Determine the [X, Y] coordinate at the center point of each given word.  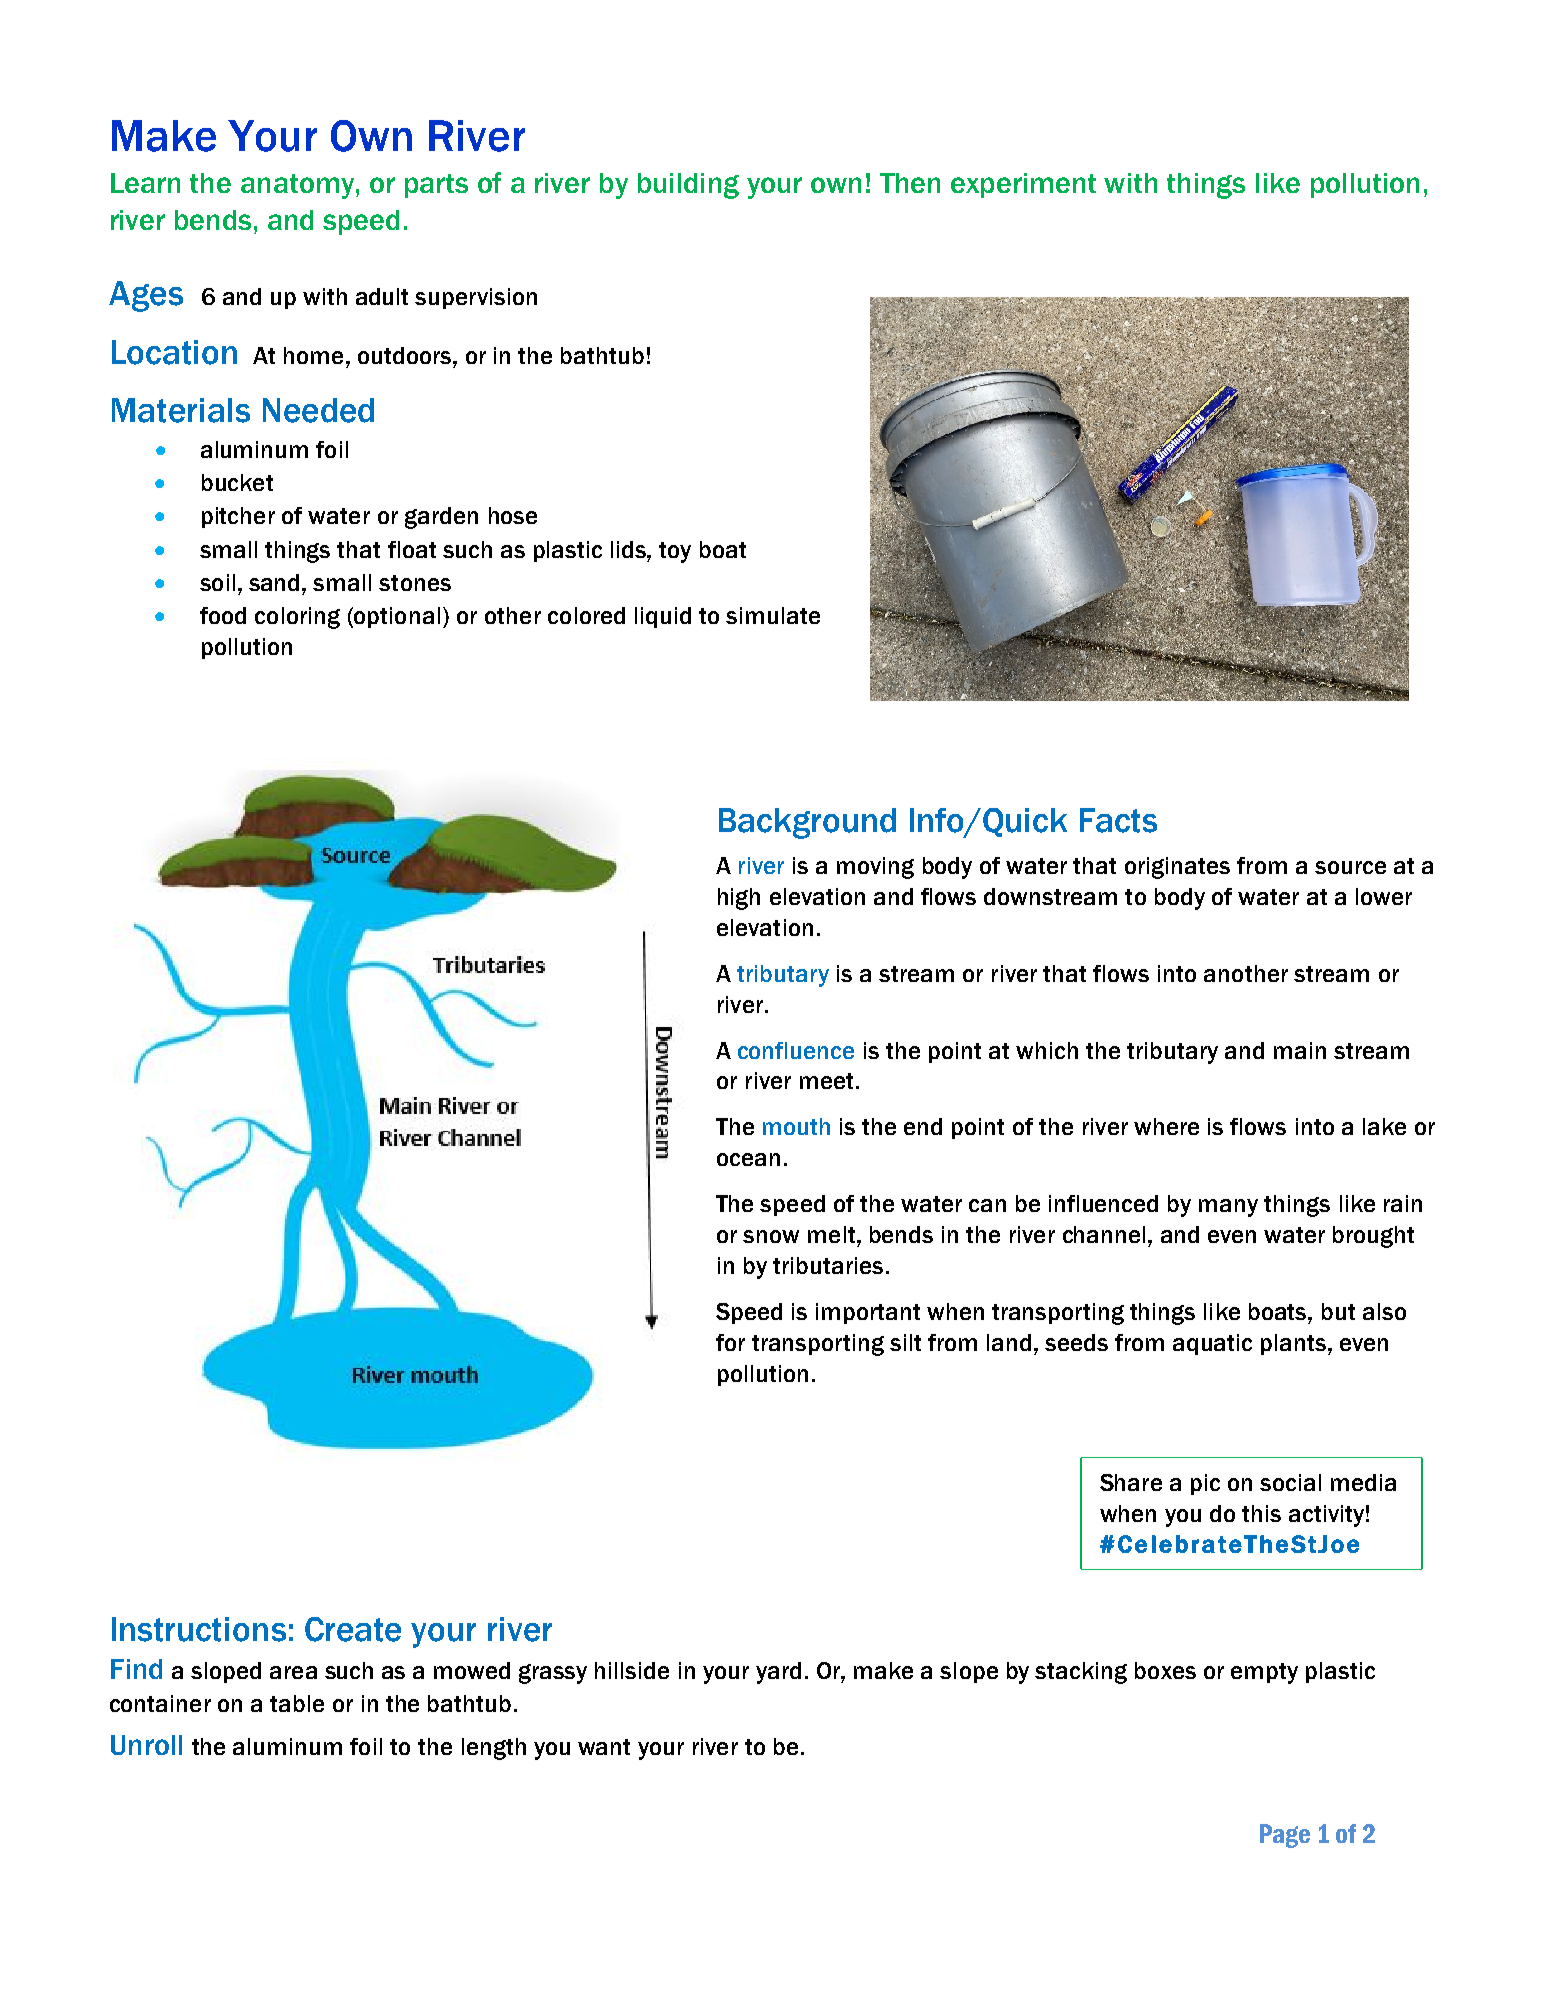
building [688, 186]
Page [1285, 1836]
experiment [1023, 185]
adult [382, 296]
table [297, 1703]
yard [778, 1673]
